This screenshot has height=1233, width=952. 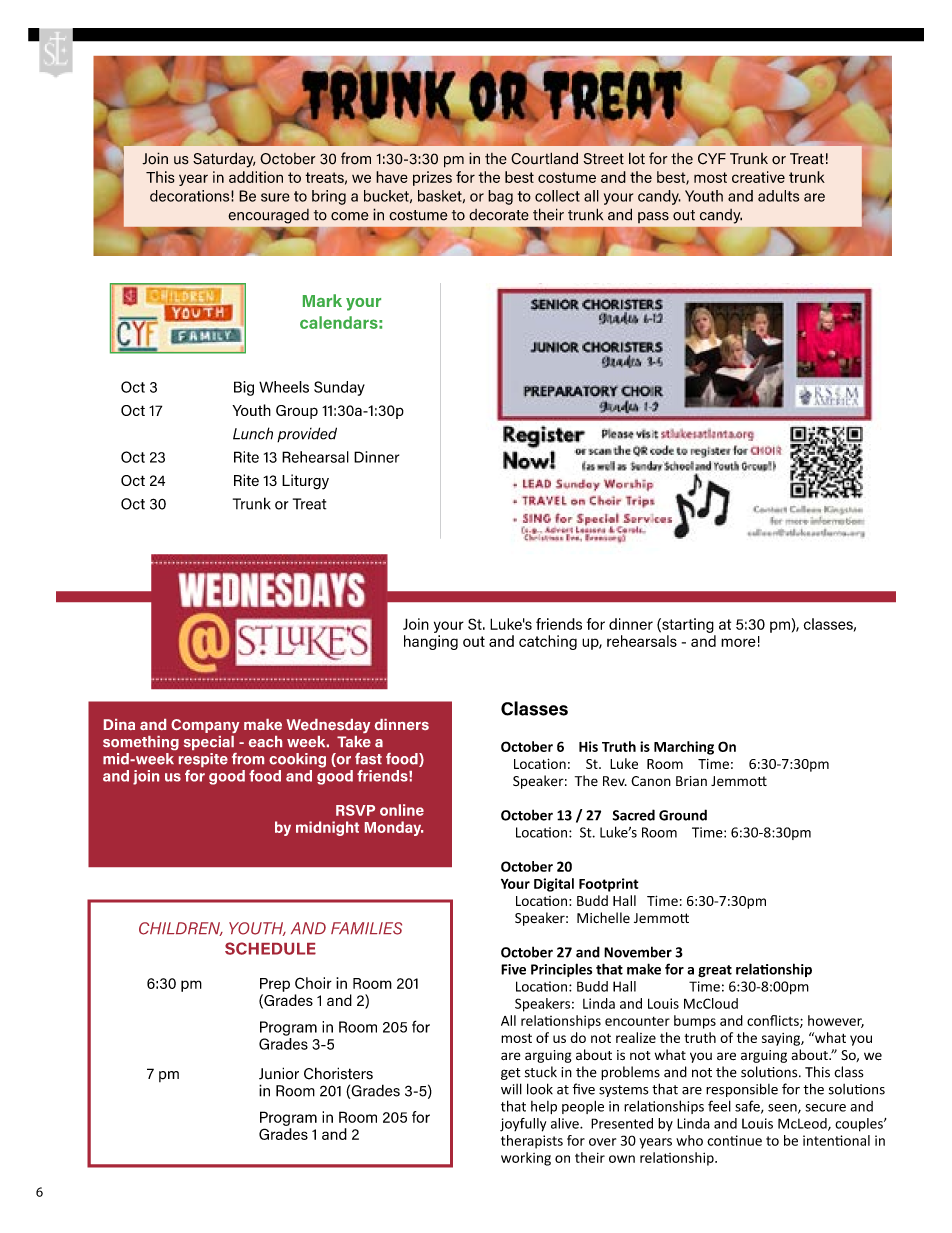 What do you see at coordinates (205, 726) in the screenshot?
I see `Company` at bounding box center [205, 726].
